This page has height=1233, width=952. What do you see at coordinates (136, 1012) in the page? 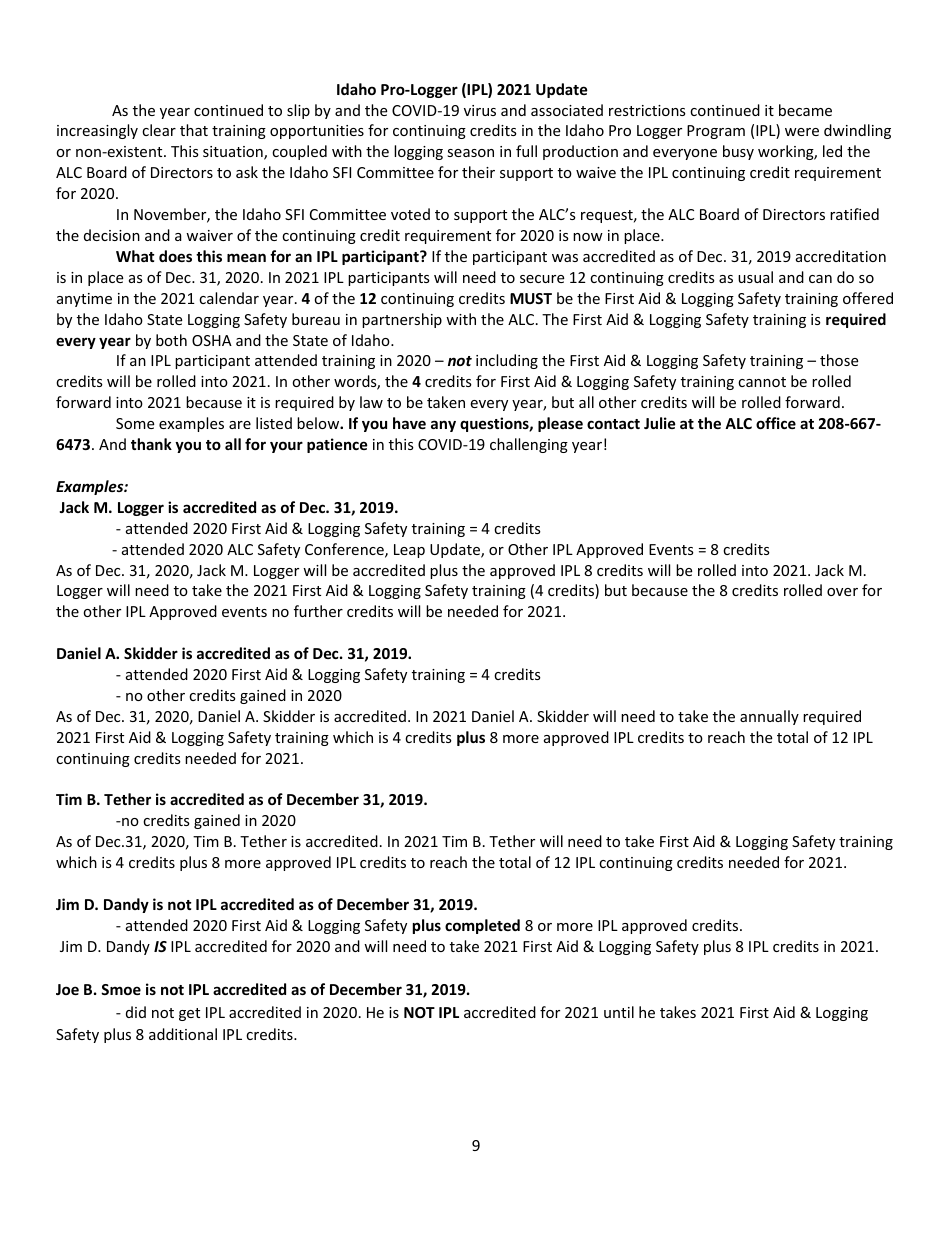
I see `did` at bounding box center [136, 1012].
